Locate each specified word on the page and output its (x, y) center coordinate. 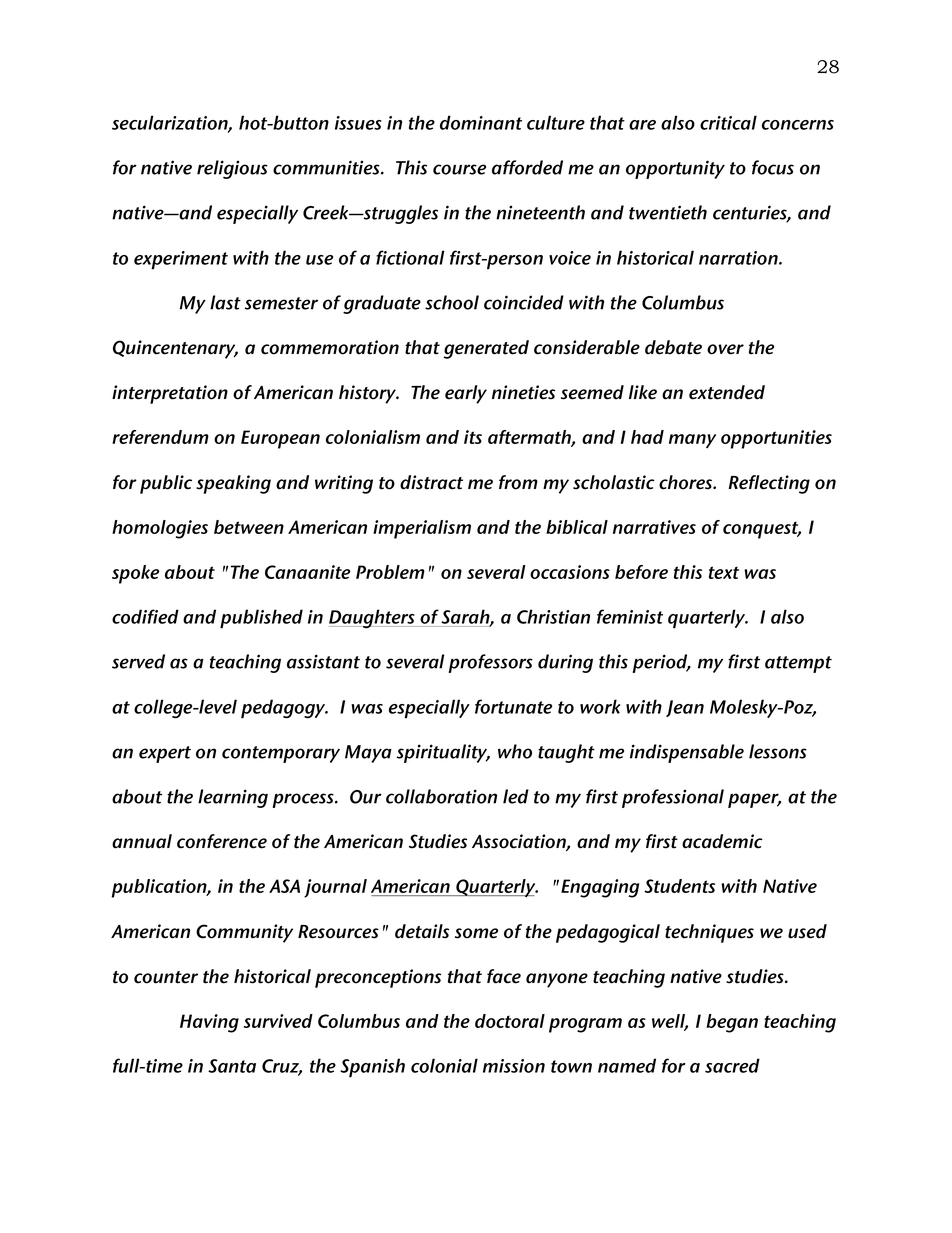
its (473, 437)
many (692, 441)
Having (209, 1023)
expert (165, 754)
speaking (233, 484)
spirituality (443, 753)
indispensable (687, 753)
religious (232, 169)
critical (728, 122)
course (459, 169)
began (732, 1023)
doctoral (510, 1021)
